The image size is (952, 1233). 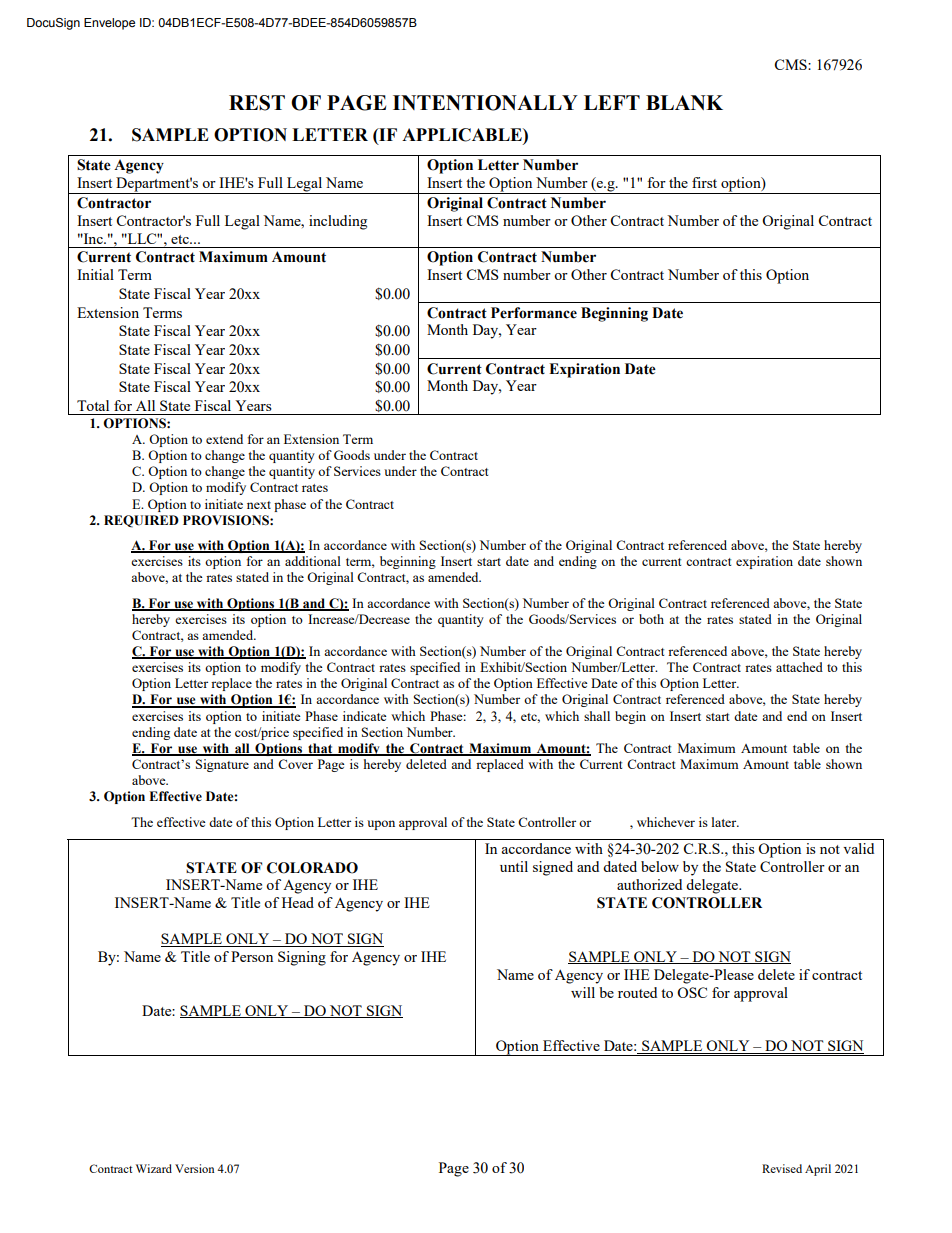 I want to click on attached, so click(x=799, y=667).
